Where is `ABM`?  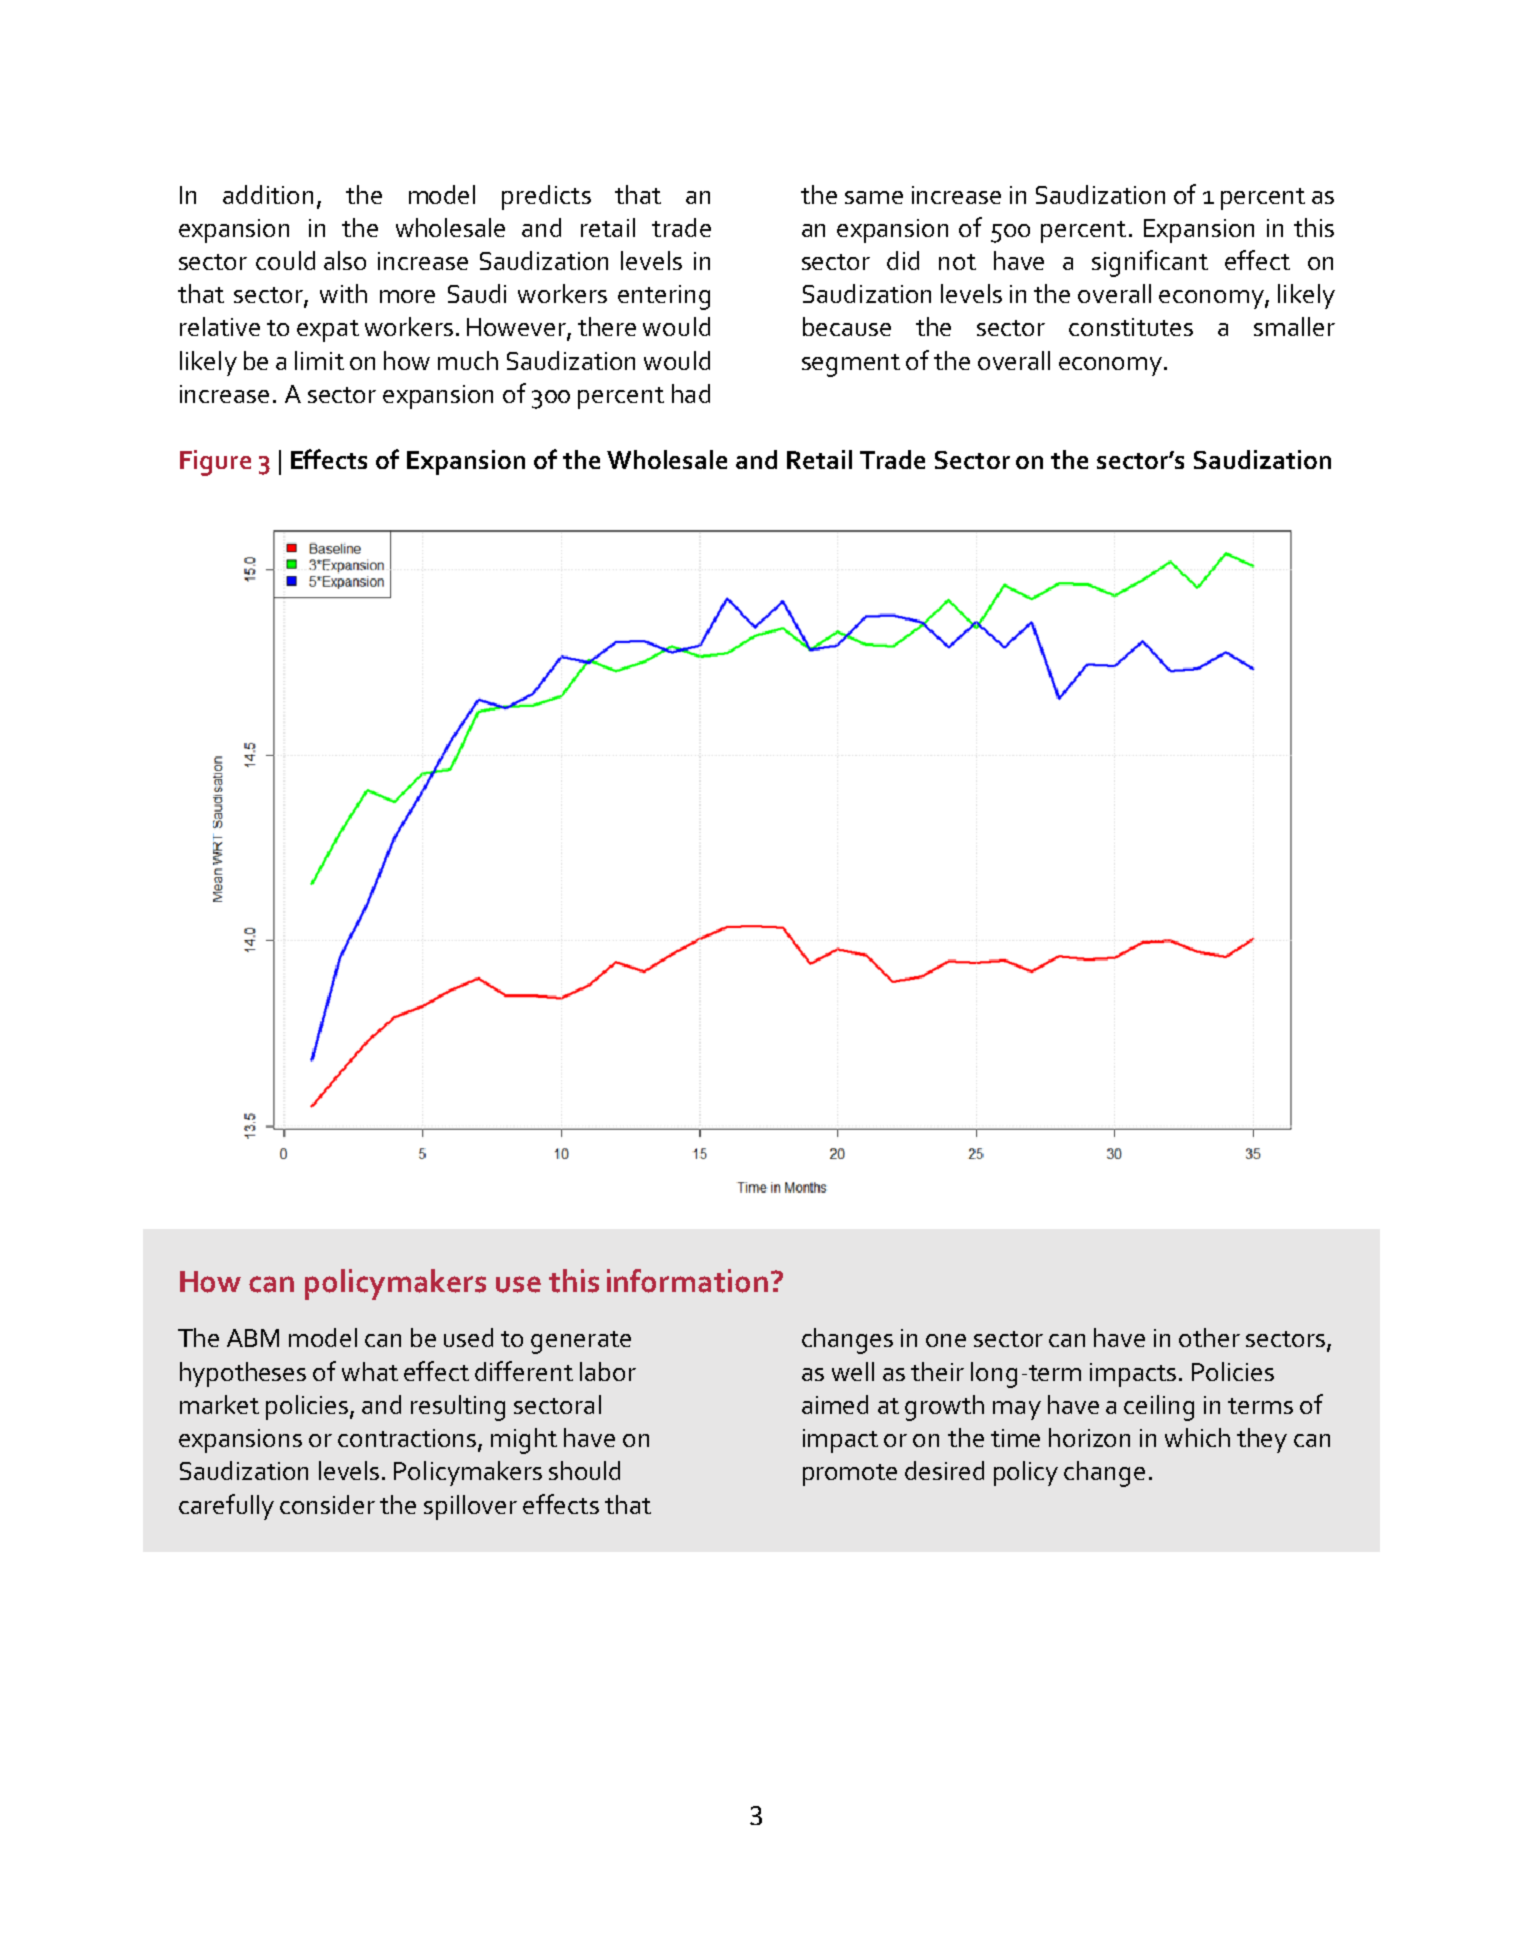
ABM is located at coordinates (253, 1338).
